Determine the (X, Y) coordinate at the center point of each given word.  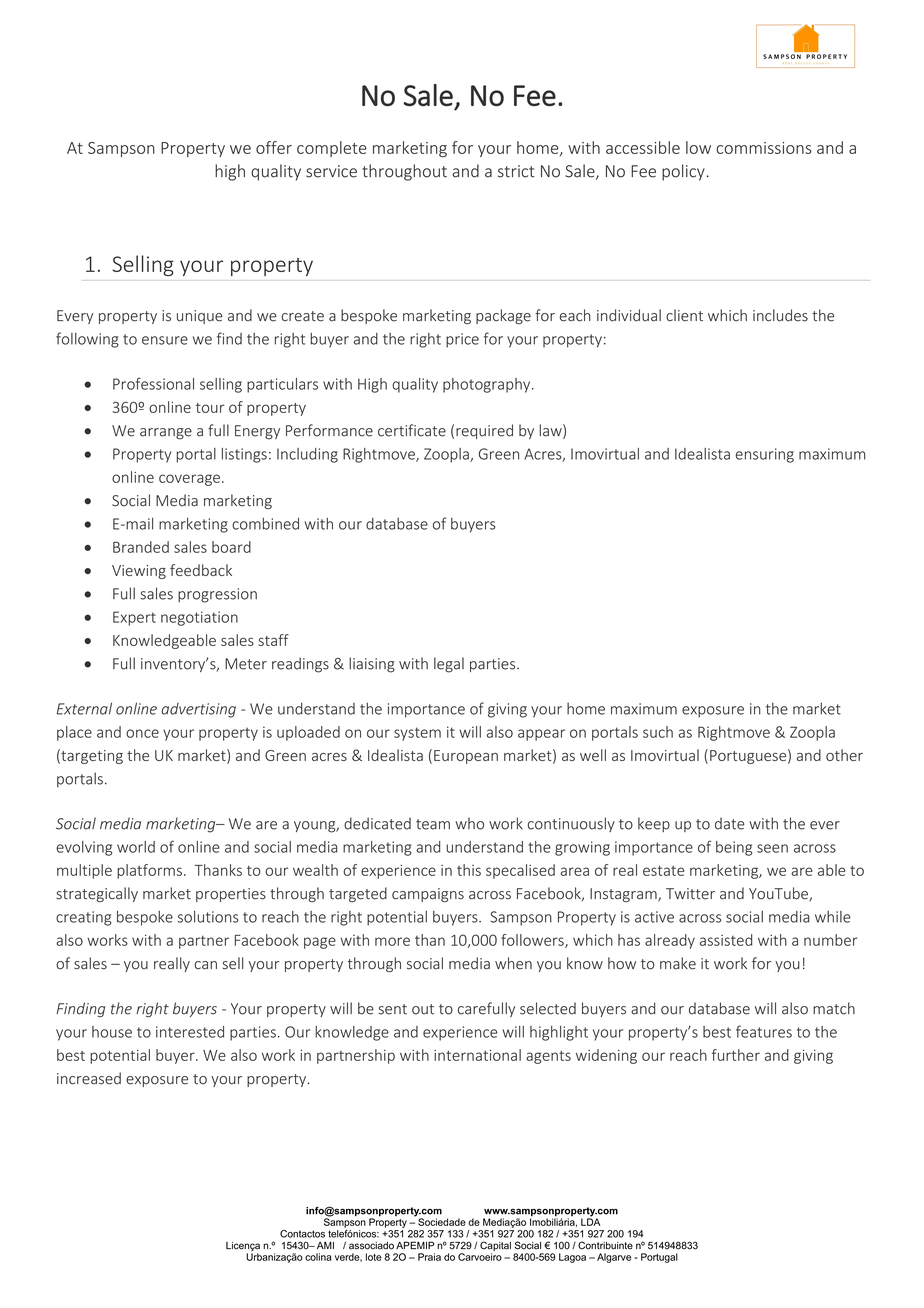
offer (274, 147)
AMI (325, 1245)
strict (516, 171)
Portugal (659, 1258)
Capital (495, 1247)
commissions (764, 148)
